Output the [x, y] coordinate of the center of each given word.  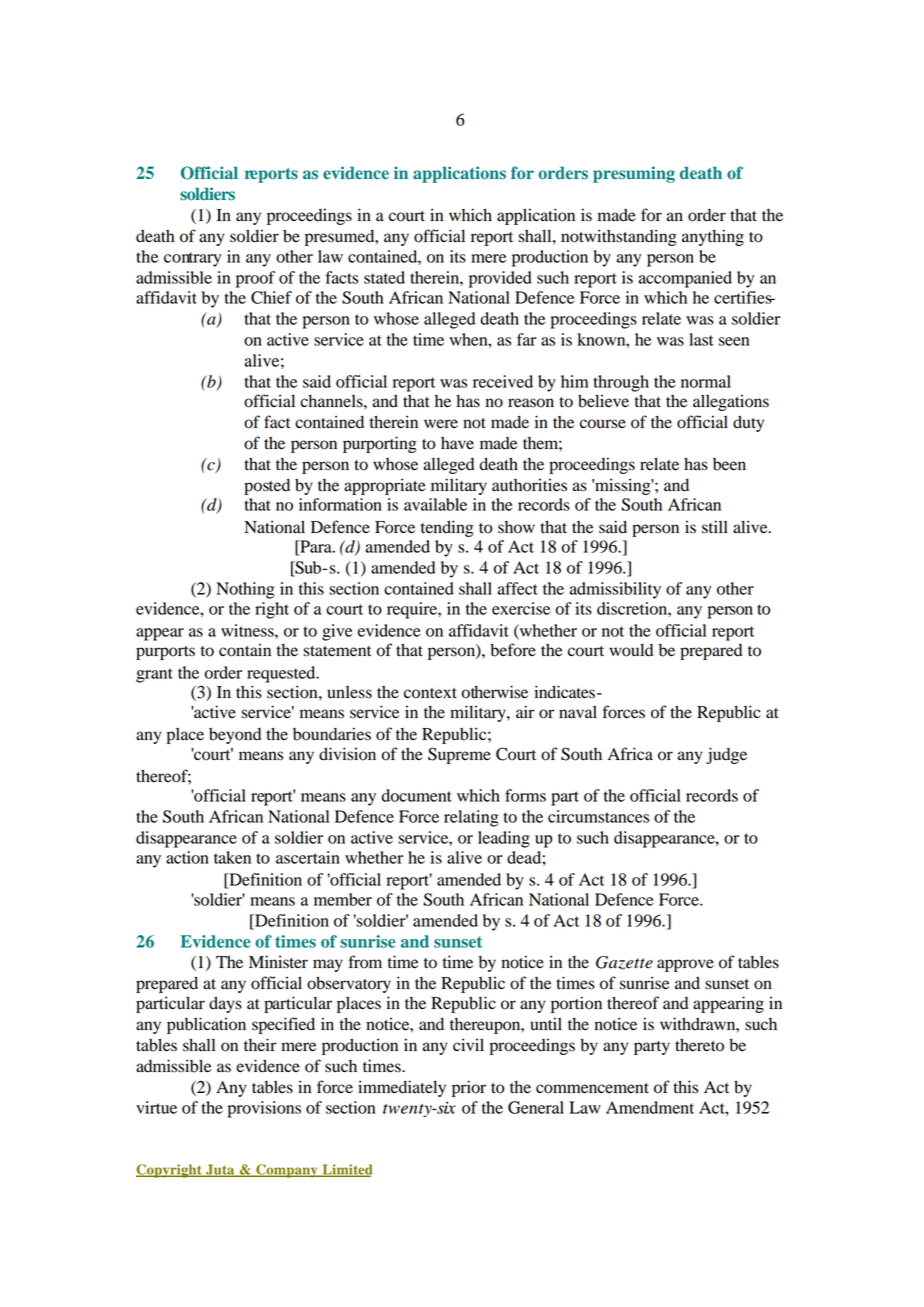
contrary [192, 259]
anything [713, 237]
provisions [264, 1109]
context [430, 693]
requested [282, 674]
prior [469, 1088]
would [631, 650]
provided [500, 279]
